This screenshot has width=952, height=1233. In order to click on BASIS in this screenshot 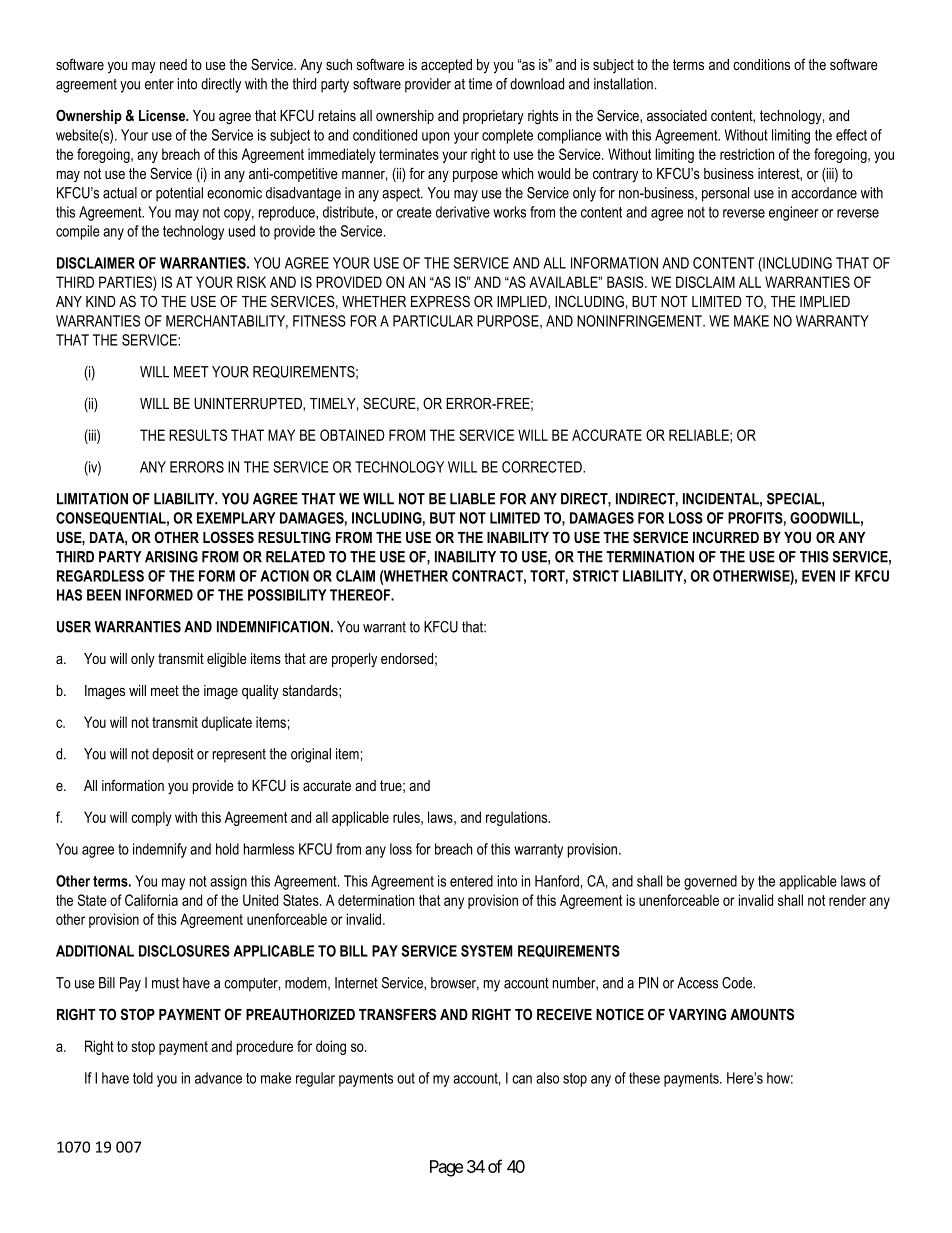, I will do `click(626, 282)`.
